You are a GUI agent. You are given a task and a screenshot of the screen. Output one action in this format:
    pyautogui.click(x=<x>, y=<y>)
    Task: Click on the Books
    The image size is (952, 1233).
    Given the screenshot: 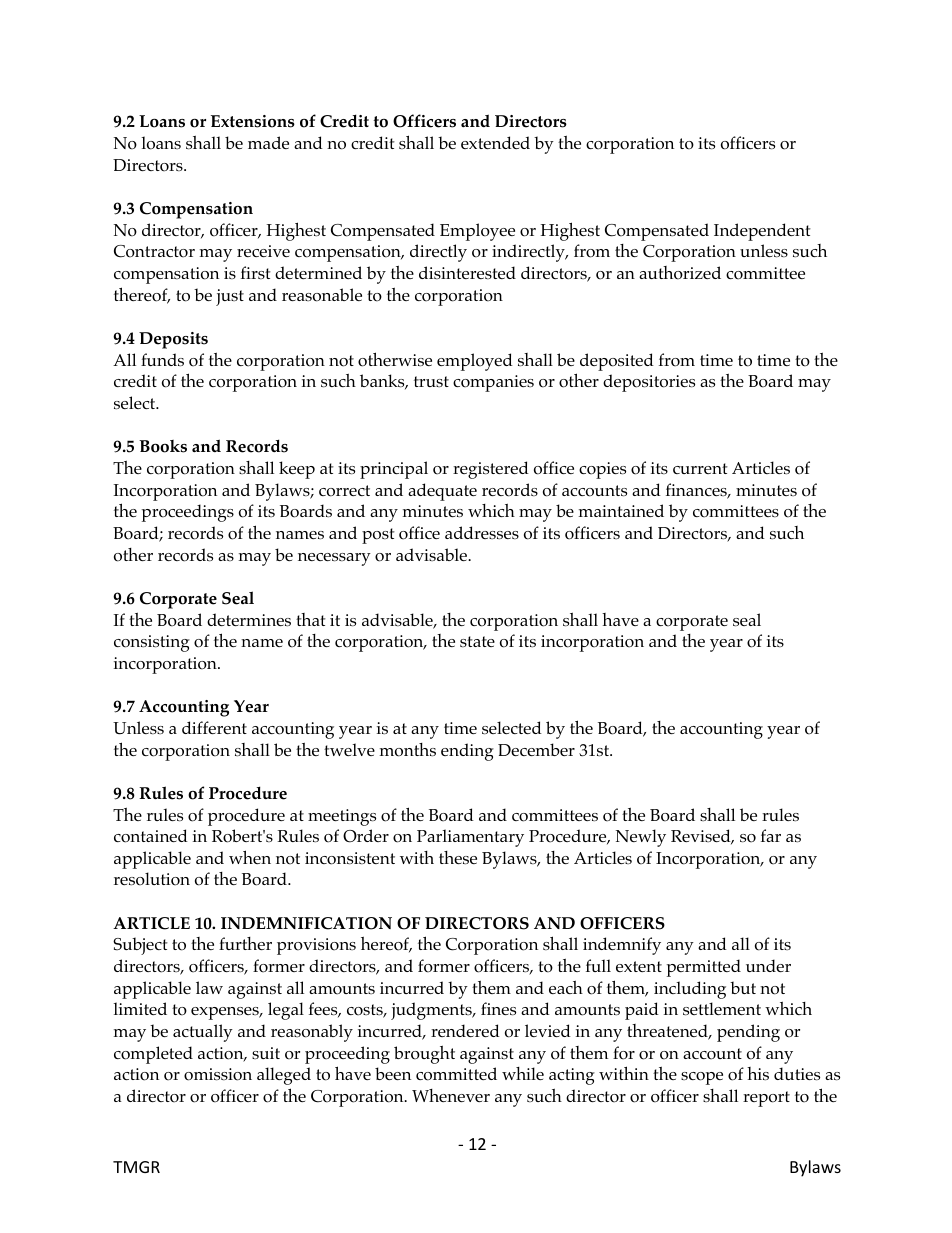 What is the action you would take?
    pyautogui.click(x=163, y=446)
